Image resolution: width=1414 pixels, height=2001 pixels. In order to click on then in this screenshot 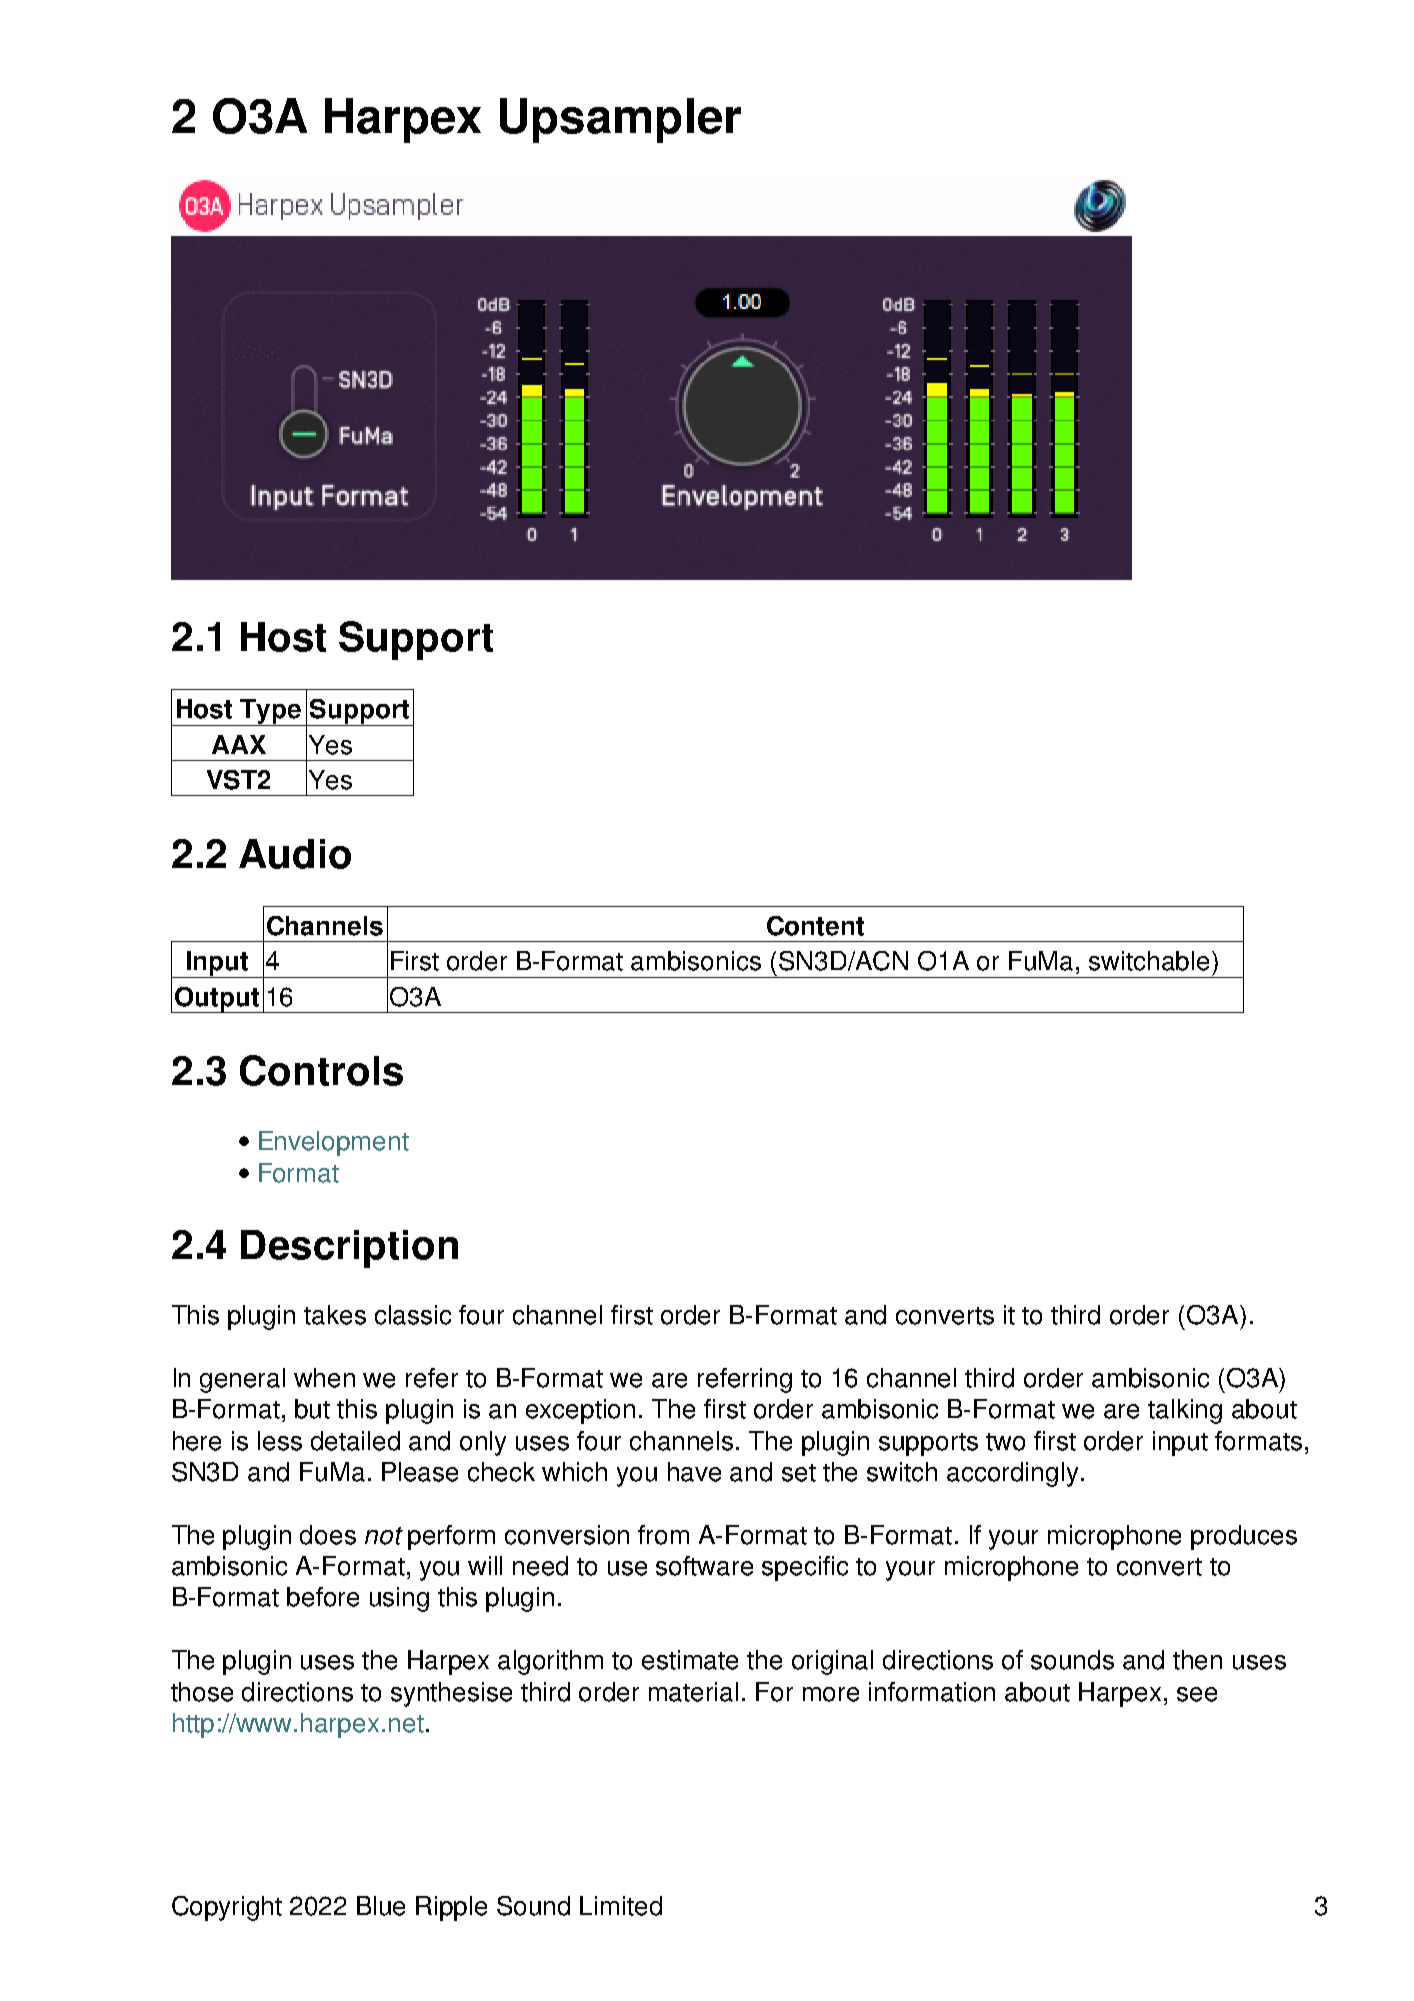, I will do `click(1197, 1660)`.
